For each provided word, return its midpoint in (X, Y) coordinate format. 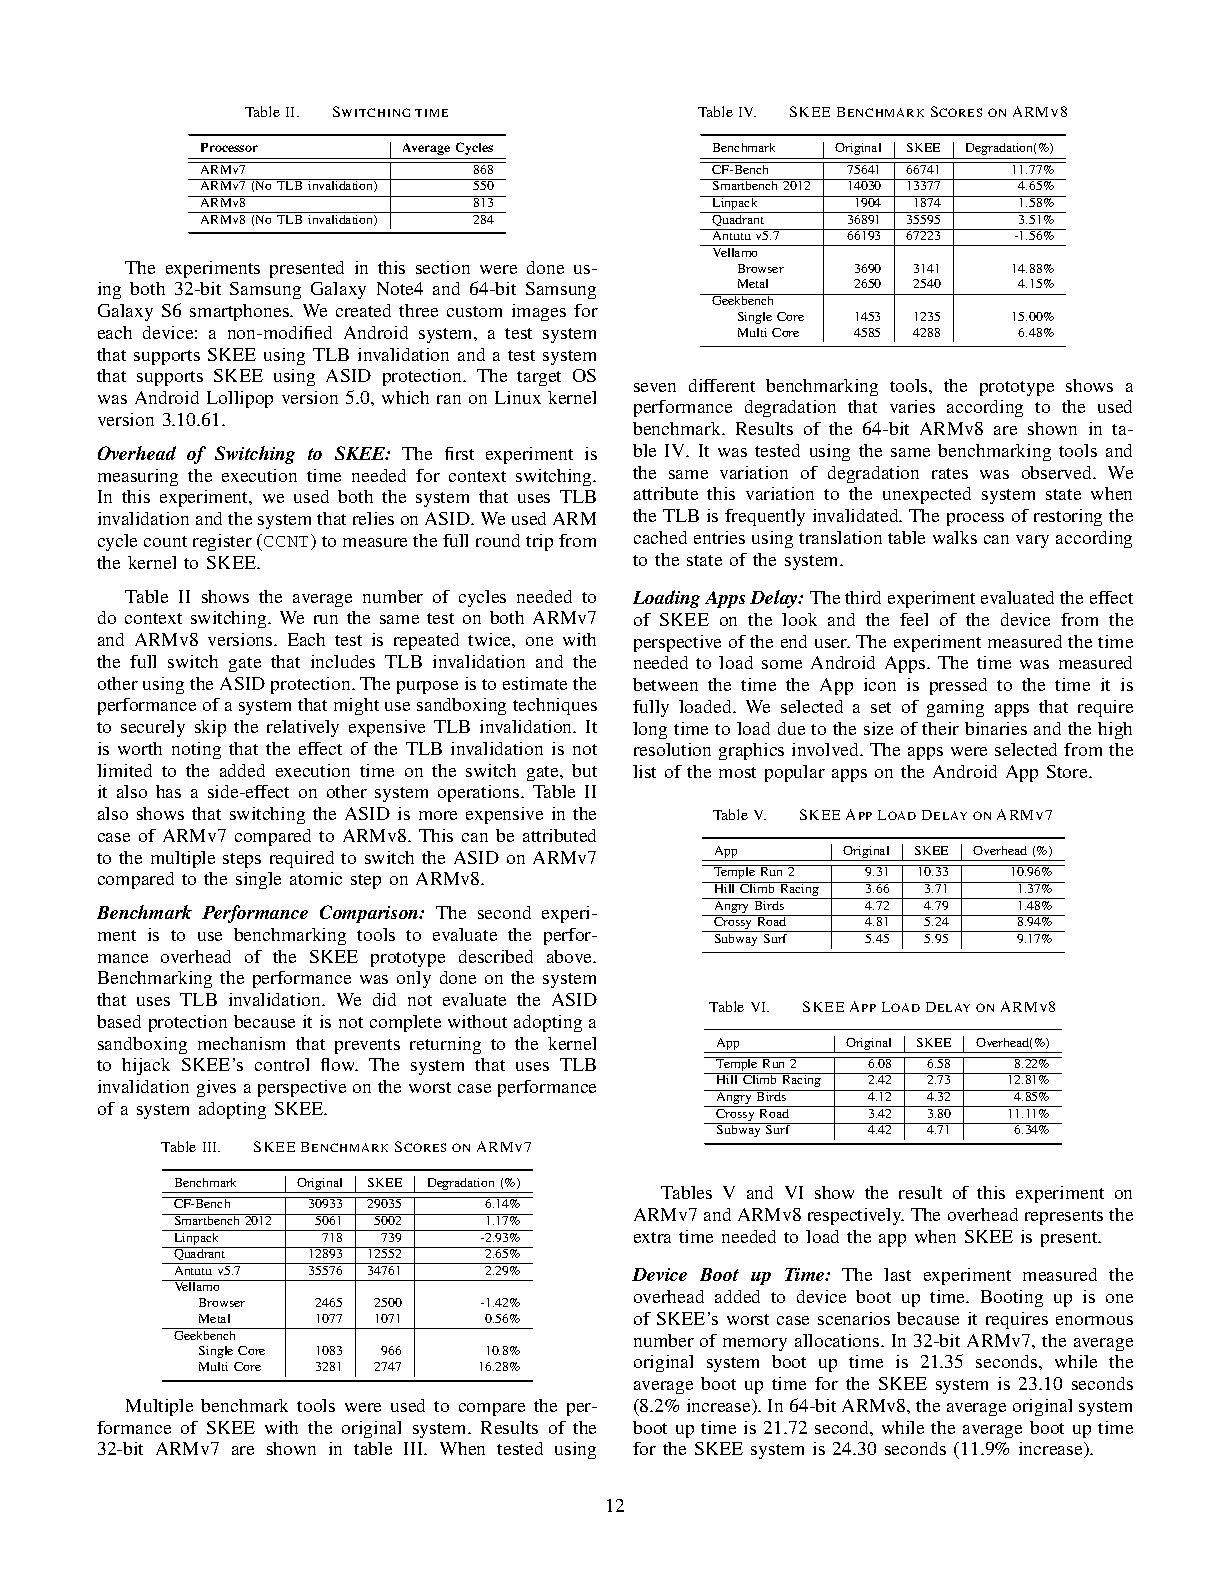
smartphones (241, 312)
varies (912, 406)
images (539, 312)
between (665, 684)
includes (343, 661)
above (571, 956)
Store (1068, 771)
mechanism (241, 1043)
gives (216, 1088)
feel (914, 619)
